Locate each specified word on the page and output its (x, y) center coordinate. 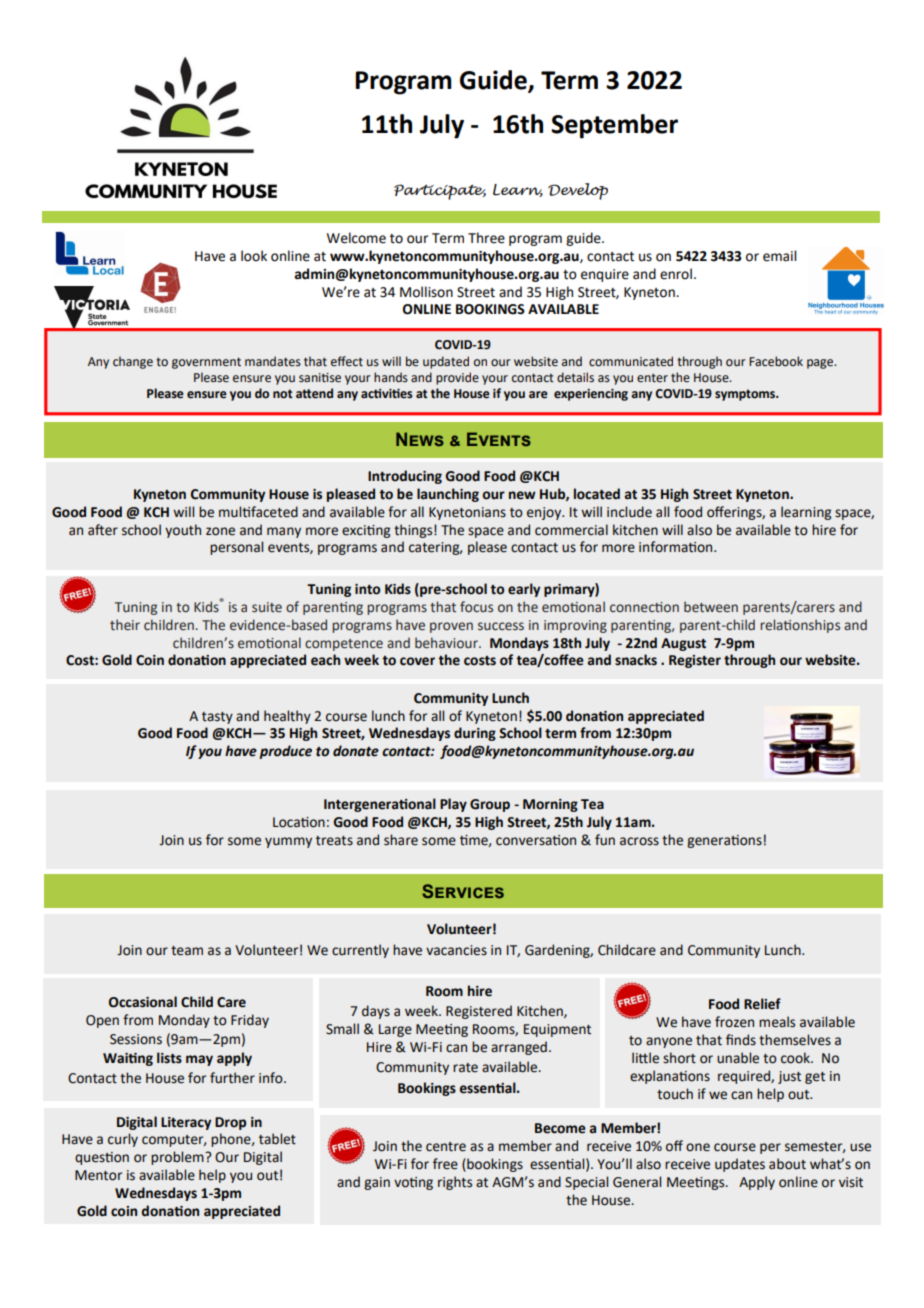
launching (448, 495)
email (779, 256)
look (254, 256)
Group (490, 805)
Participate (440, 192)
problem (178, 1158)
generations (724, 841)
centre (446, 1147)
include (629, 512)
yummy (288, 842)
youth (183, 531)
